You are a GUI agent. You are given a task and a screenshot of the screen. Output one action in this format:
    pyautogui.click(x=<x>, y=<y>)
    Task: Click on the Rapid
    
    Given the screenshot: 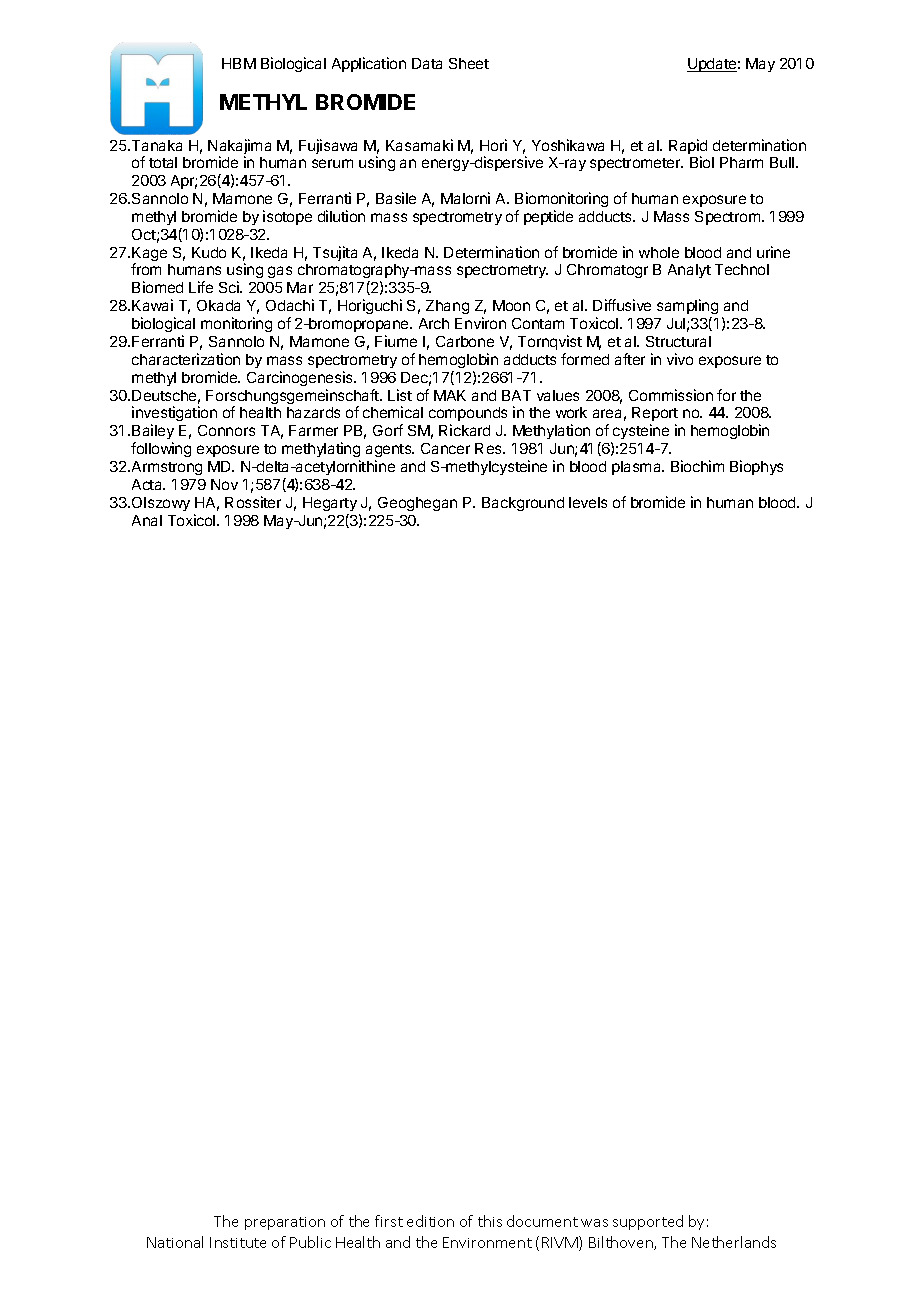 What is the action you would take?
    pyautogui.click(x=688, y=148)
